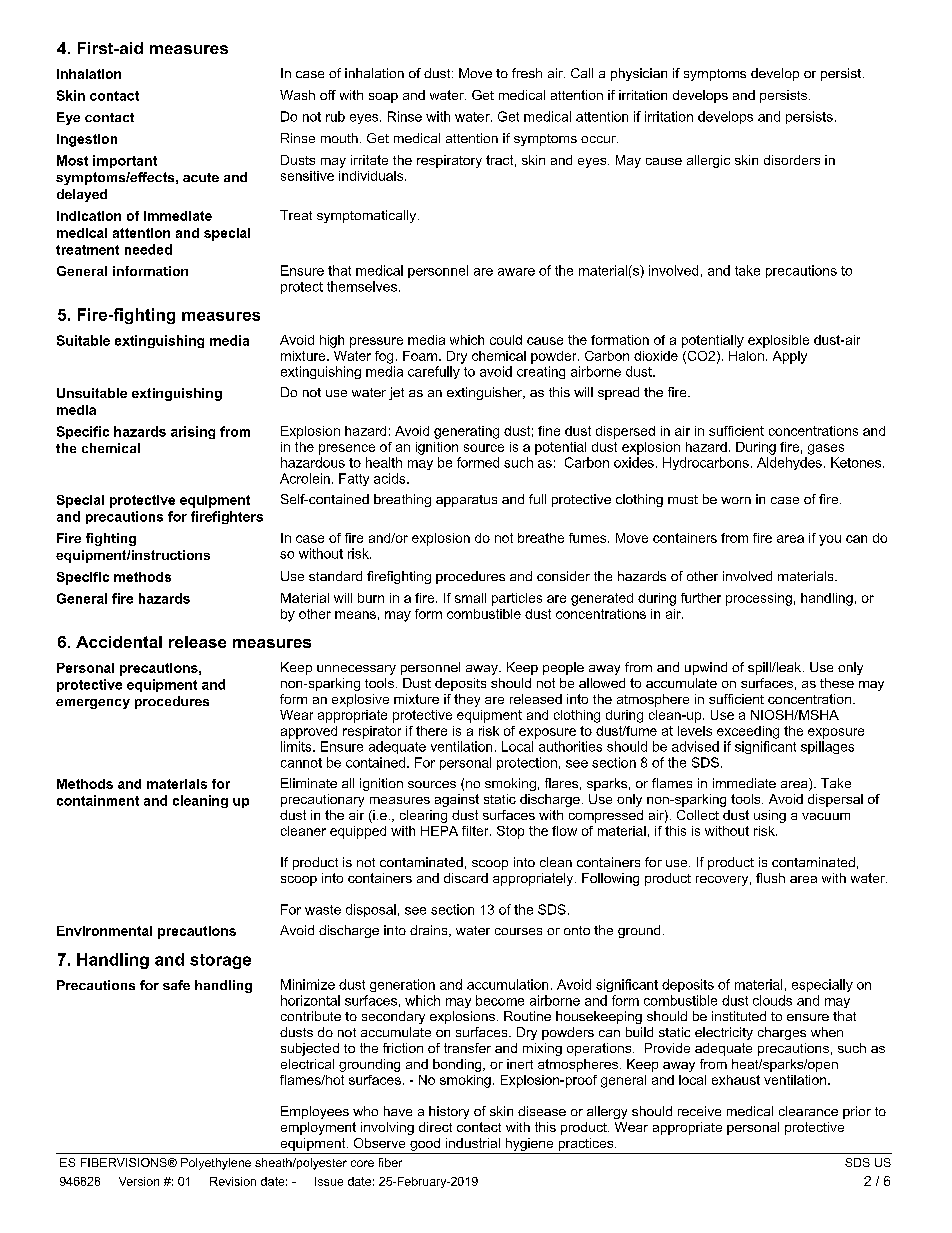 This document has width=952, height=1233. What do you see at coordinates (125, 161) in the document?
I see `important` at bounding box center [125, 161].
